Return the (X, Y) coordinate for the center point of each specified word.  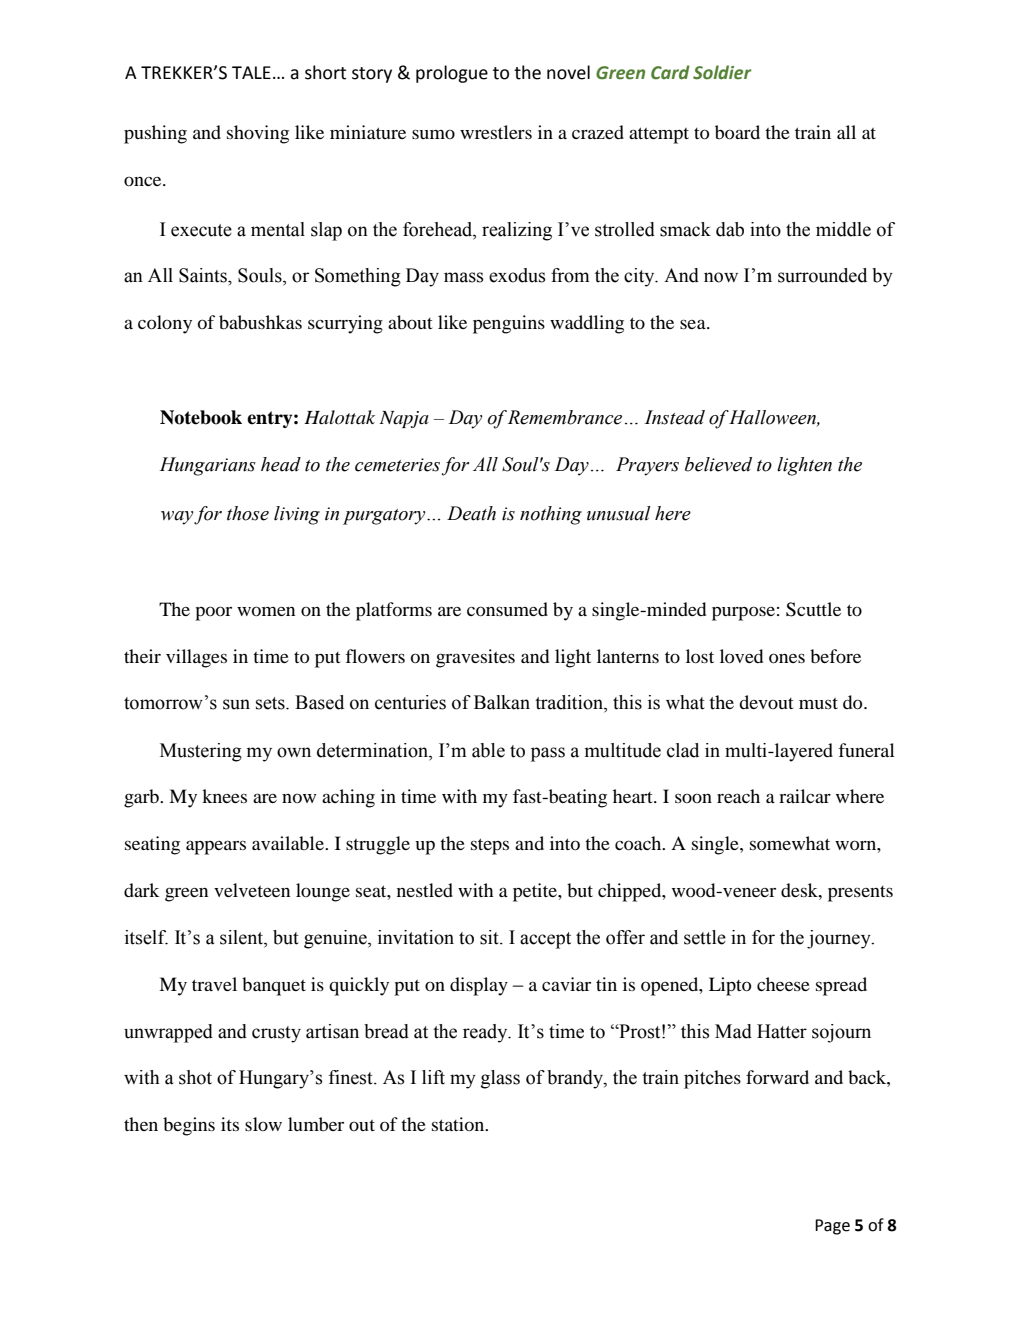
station (459, 1124)
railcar (805, 796)
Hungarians (208, 466)
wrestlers (496, 132)
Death (471, 513)
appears (216, 847)
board (737, 132)
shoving (258, 134)
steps (490, 846)
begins (189, 1126)
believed (718, 464)
